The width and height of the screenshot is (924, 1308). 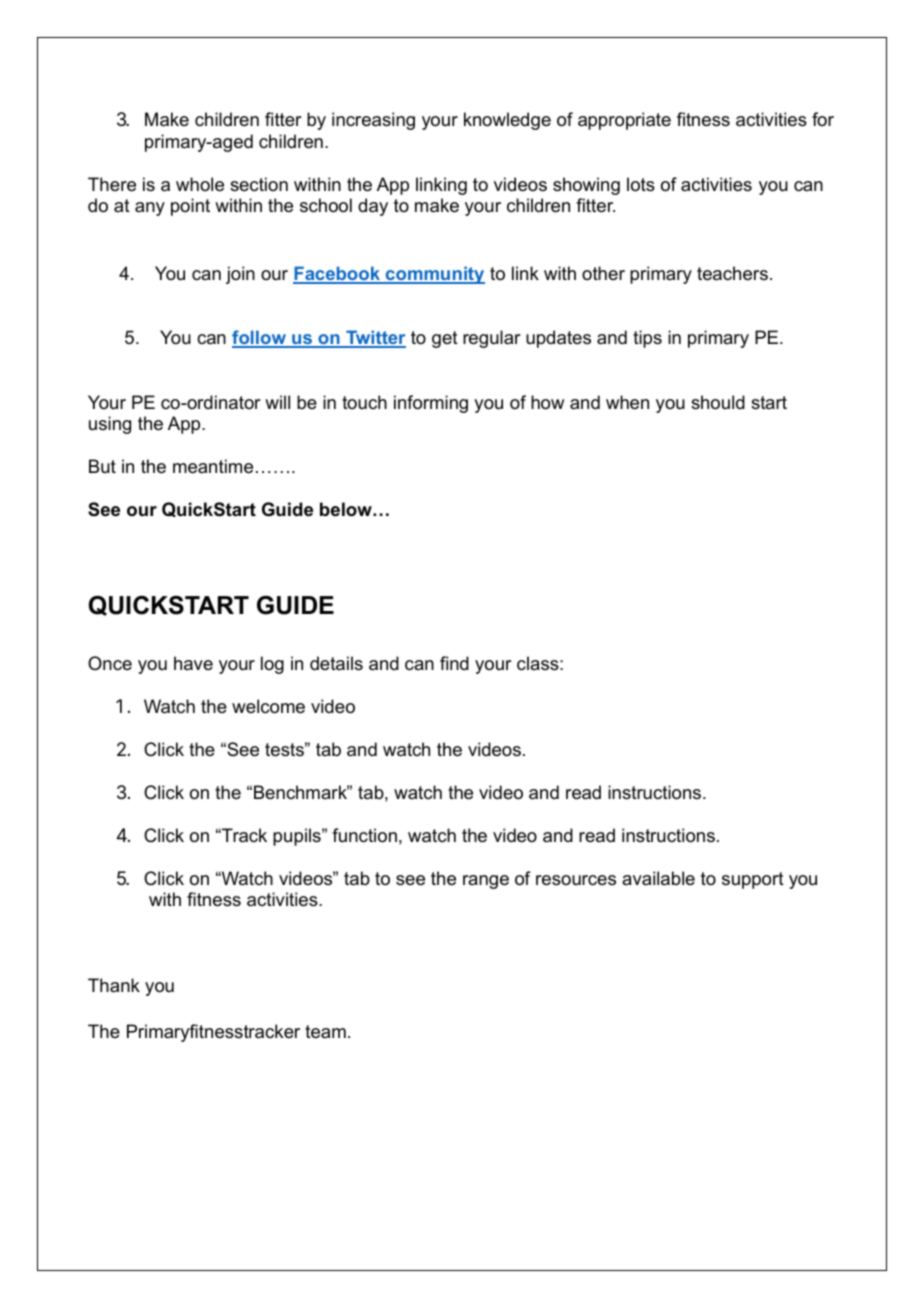 What do you see at coordinates (325, 1032) in the screenshot?
I see `team` at bounding box center [325, 1032].
